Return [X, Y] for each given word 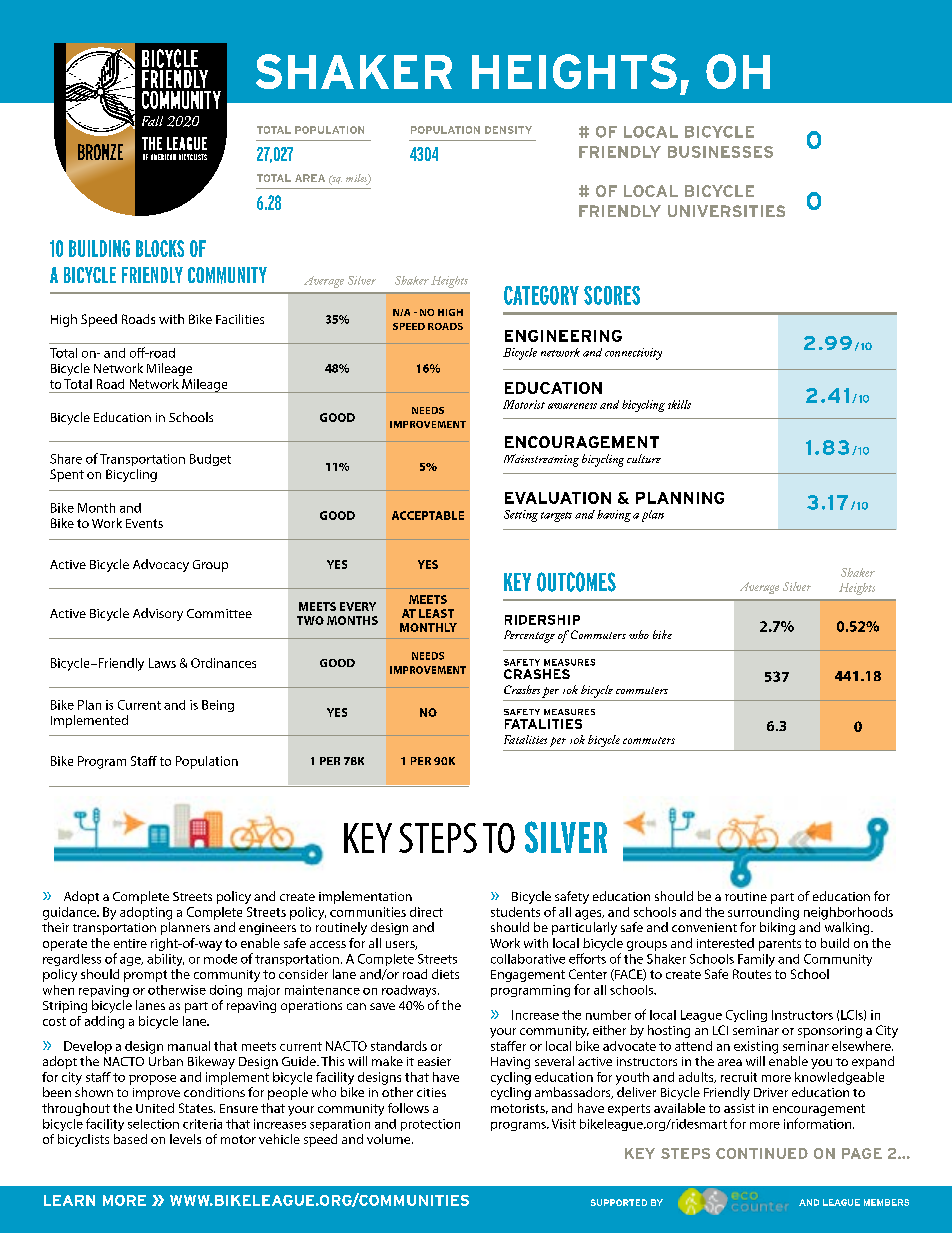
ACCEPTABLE [428, 515]
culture [644, 458]
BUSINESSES [720, 152]
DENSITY [508, 130]
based [130, 1139]
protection [430, 1125]
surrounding [763, 913]
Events [144, 523]
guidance [71, 913]
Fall [152, 121]
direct [426, 912]
